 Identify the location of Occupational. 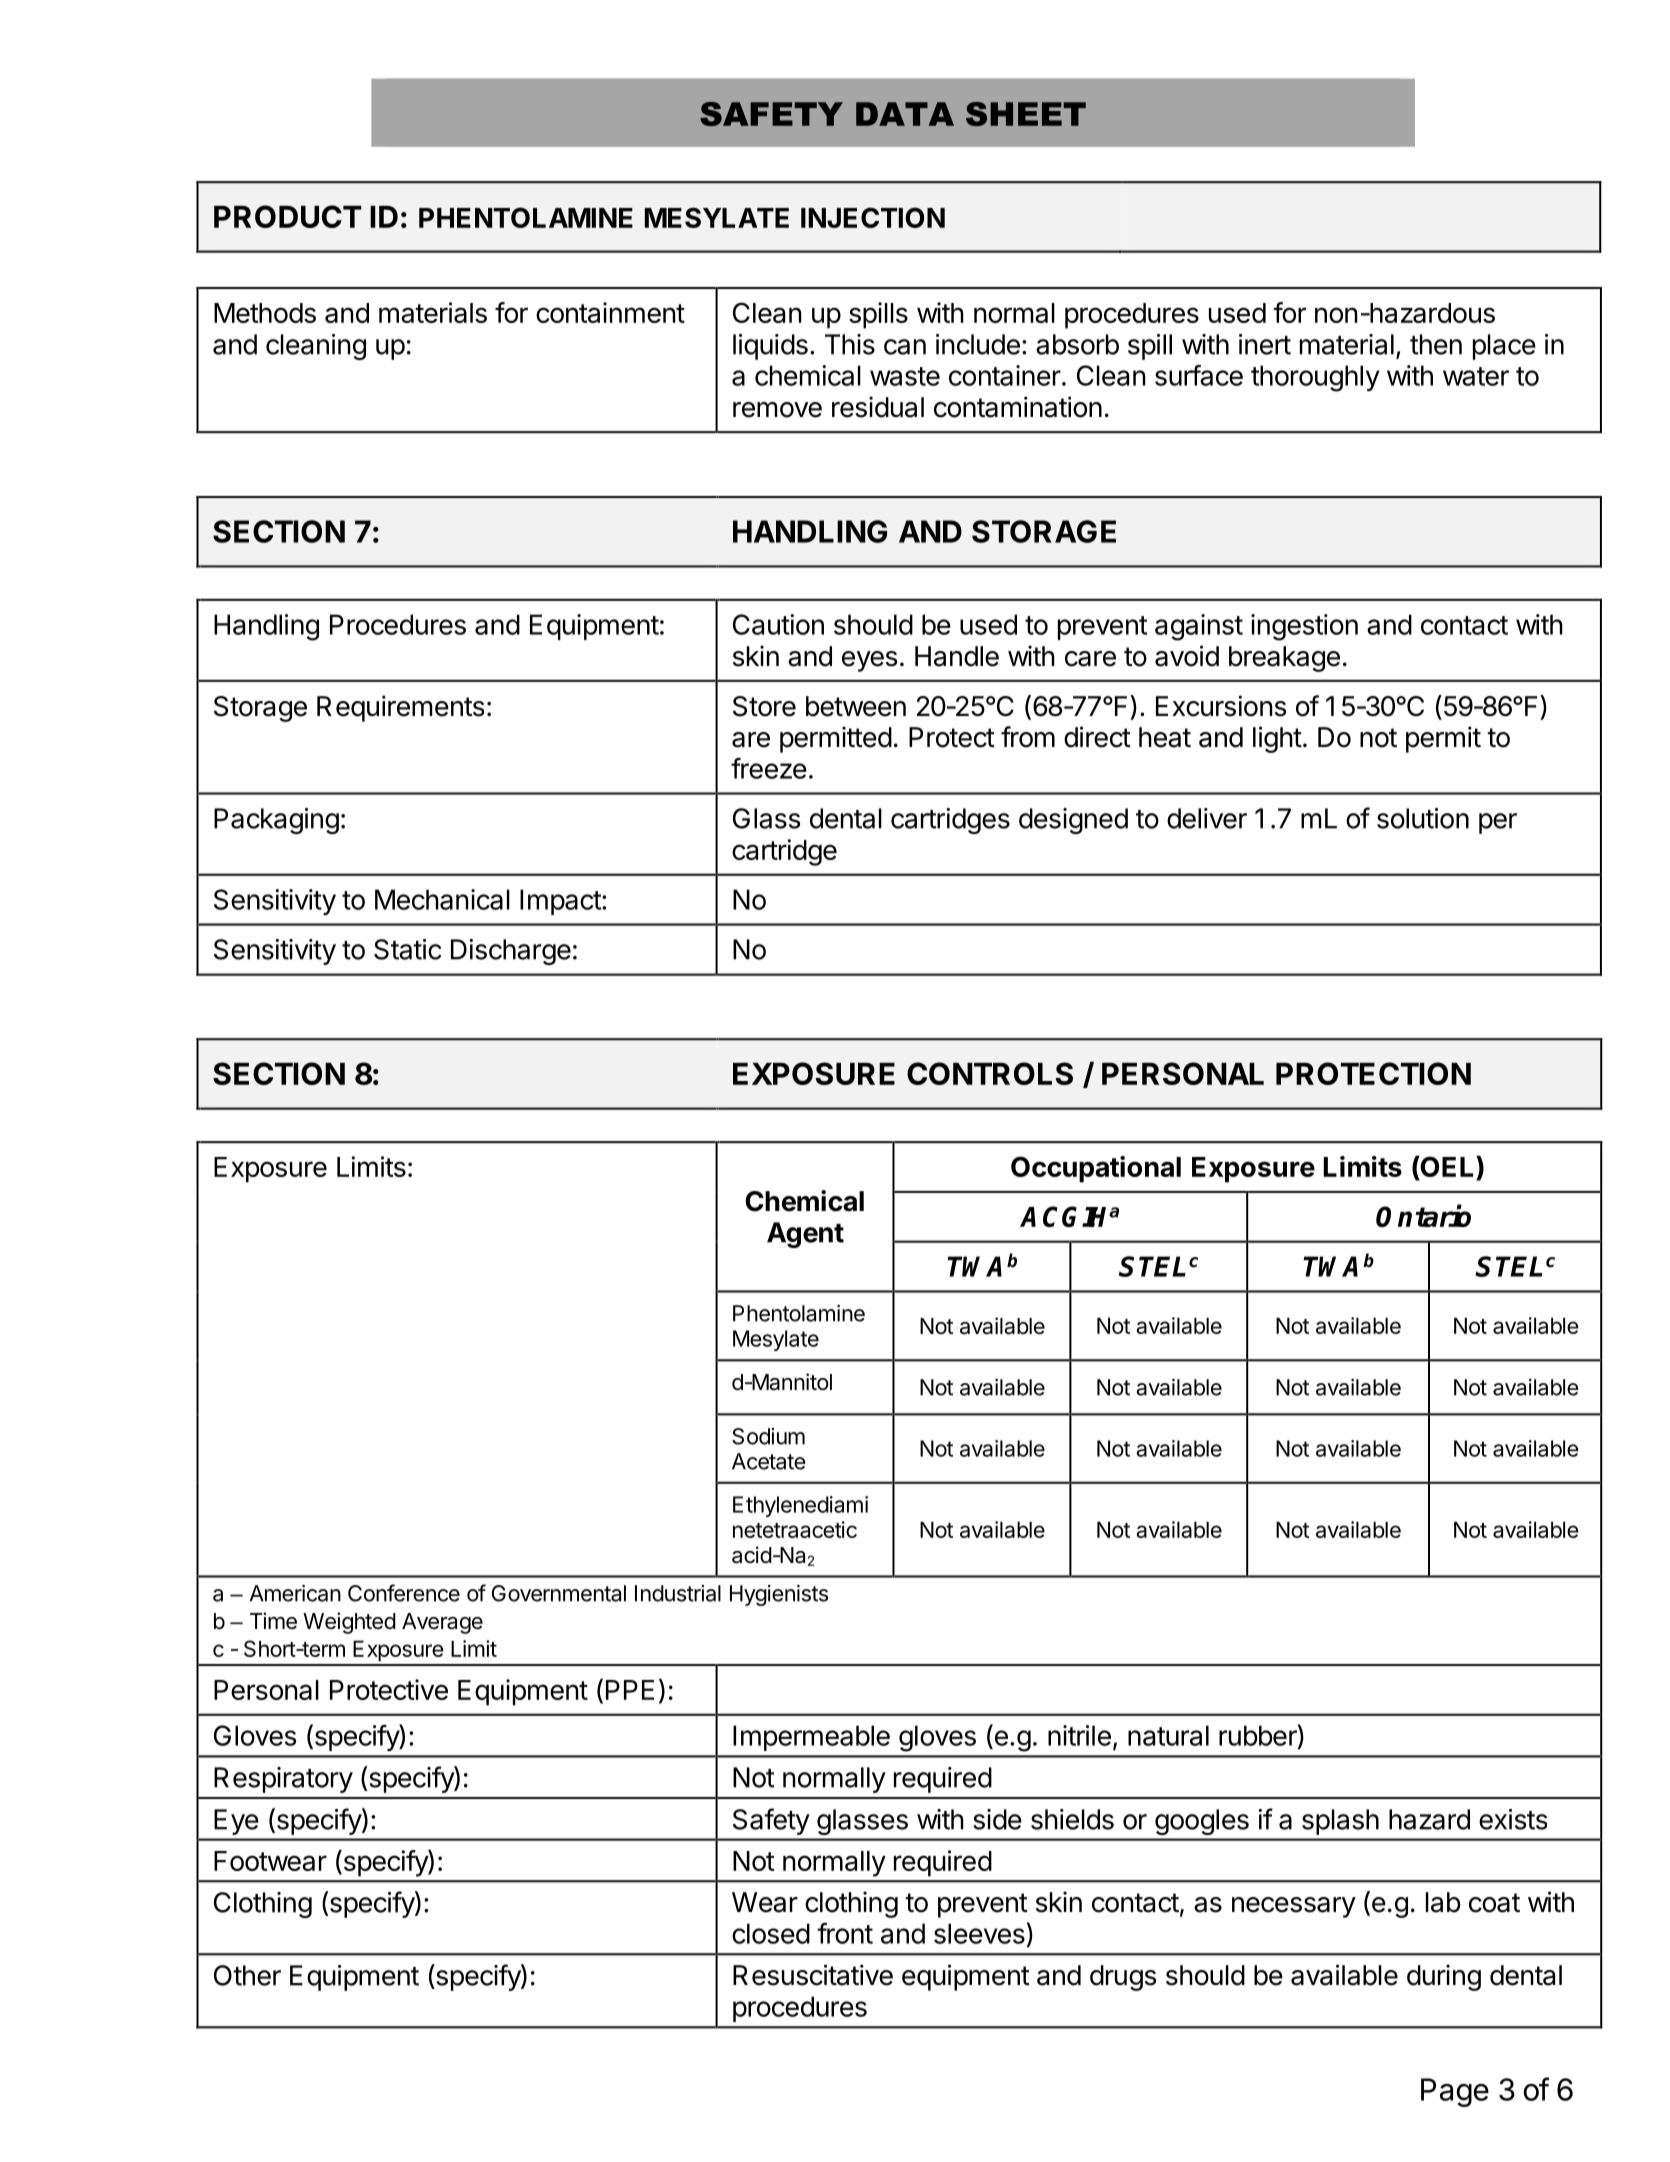
(1096, 1169).
